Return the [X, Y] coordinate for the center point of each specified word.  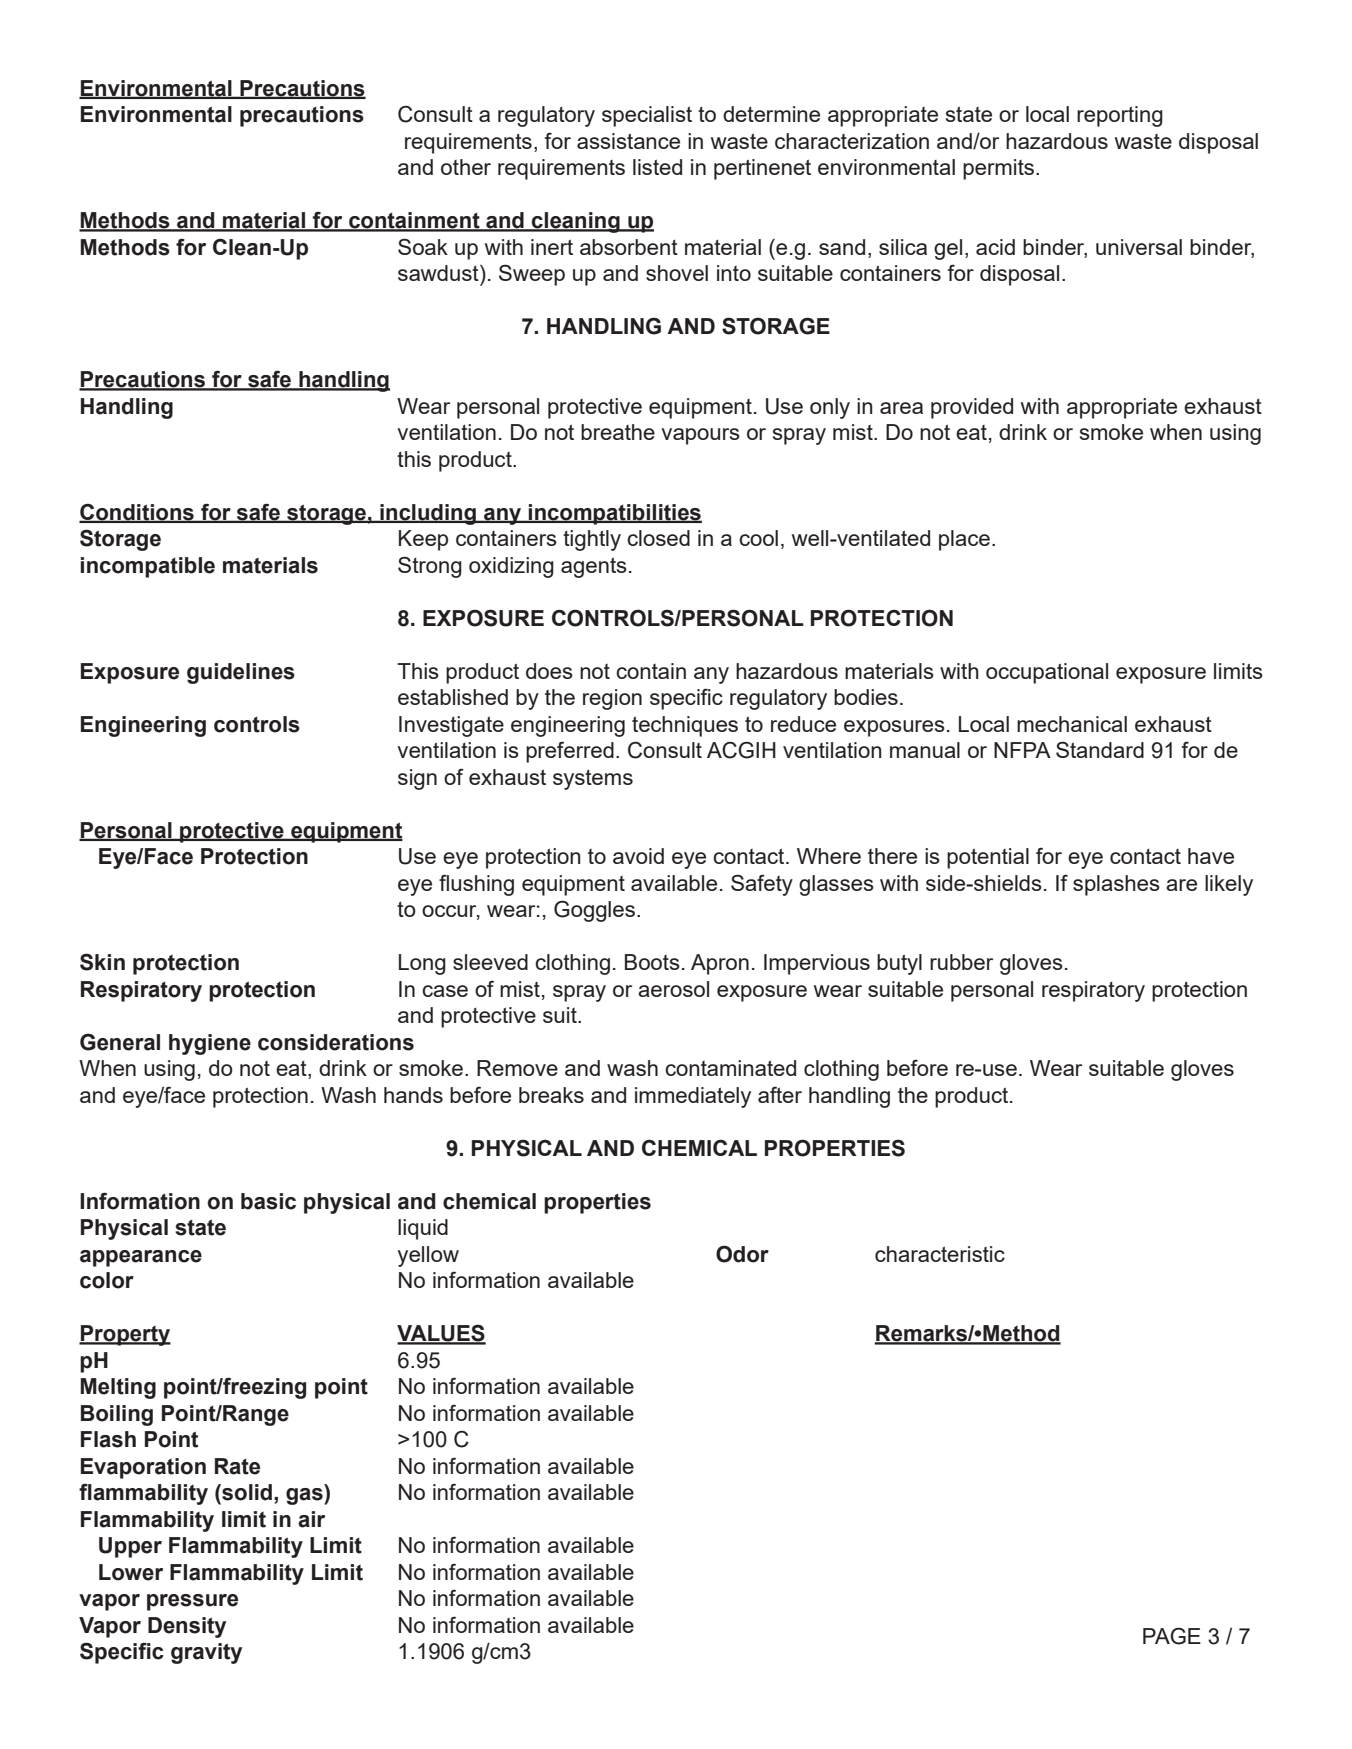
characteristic [940, 1254]
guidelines [241, 673]
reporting [1120, 116]
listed [657, 167]
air [311, 1519]
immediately [693, 1097]
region [612, 699]
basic [268, 1201]
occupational [1047, 673]
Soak [423, 246]
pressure [192, 1602]
